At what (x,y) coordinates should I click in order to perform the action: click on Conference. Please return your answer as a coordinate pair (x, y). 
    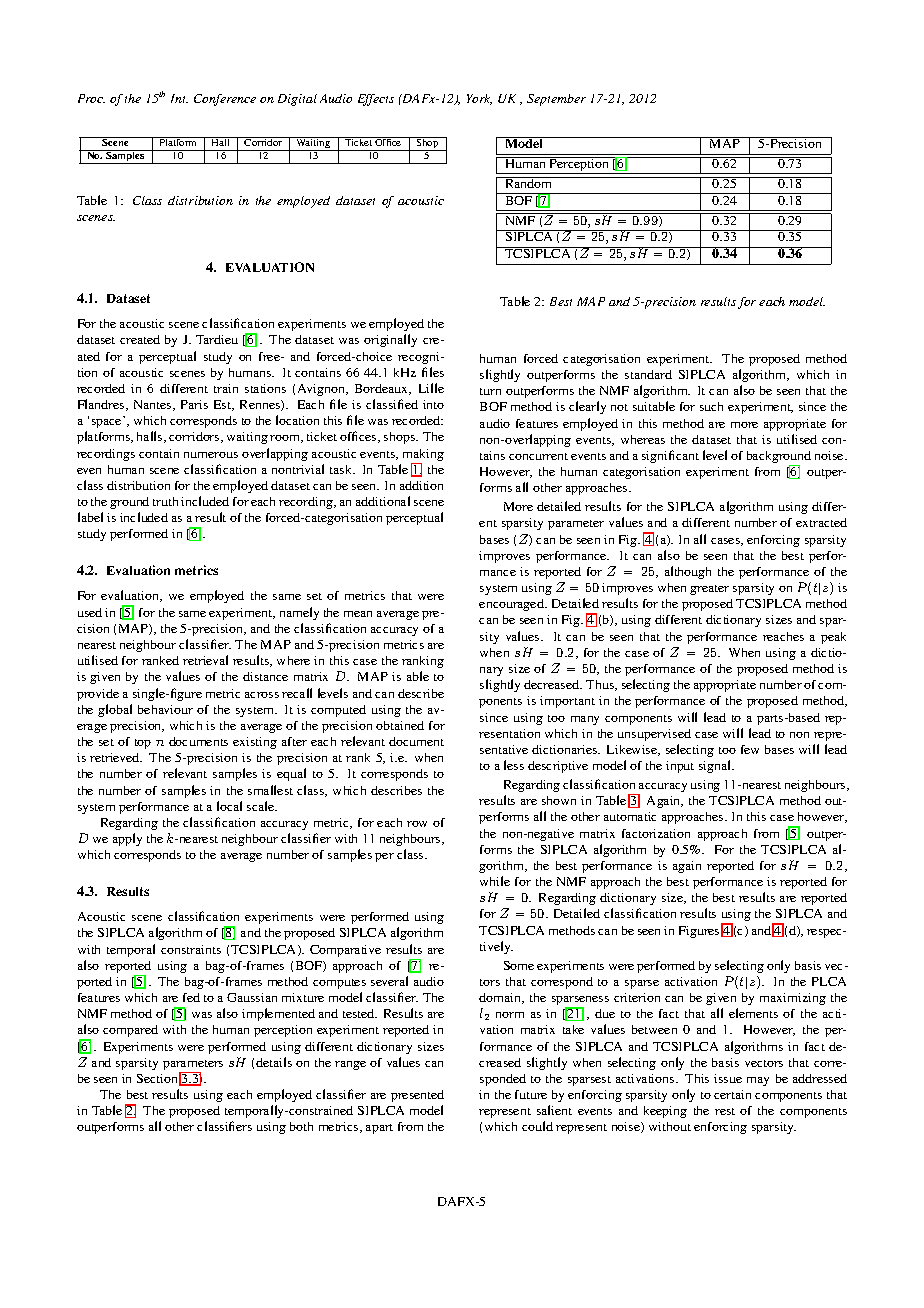
    Looking at the image, I should click on (225, 100).
